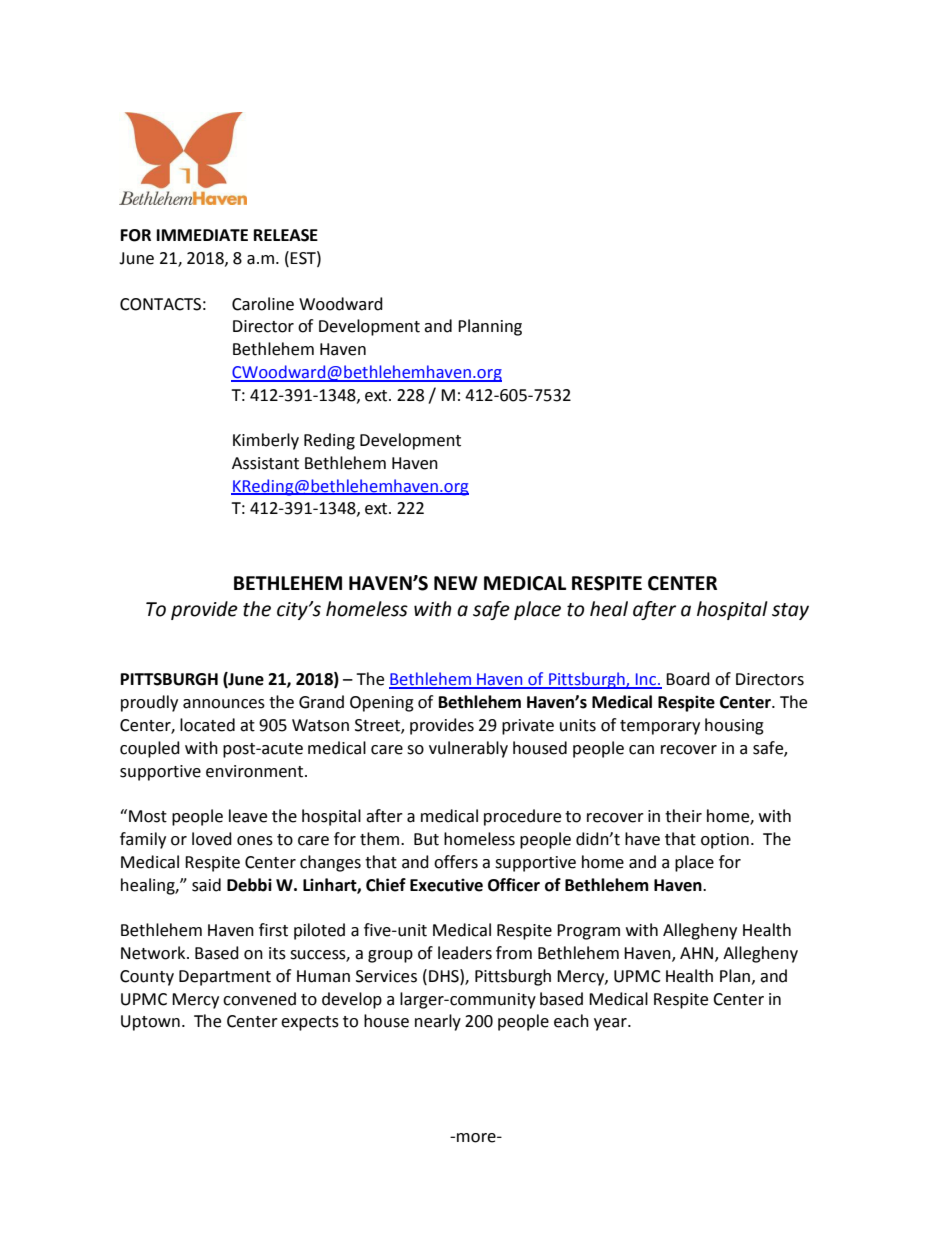  I want to click on Kimberly, so click(266, 441).
